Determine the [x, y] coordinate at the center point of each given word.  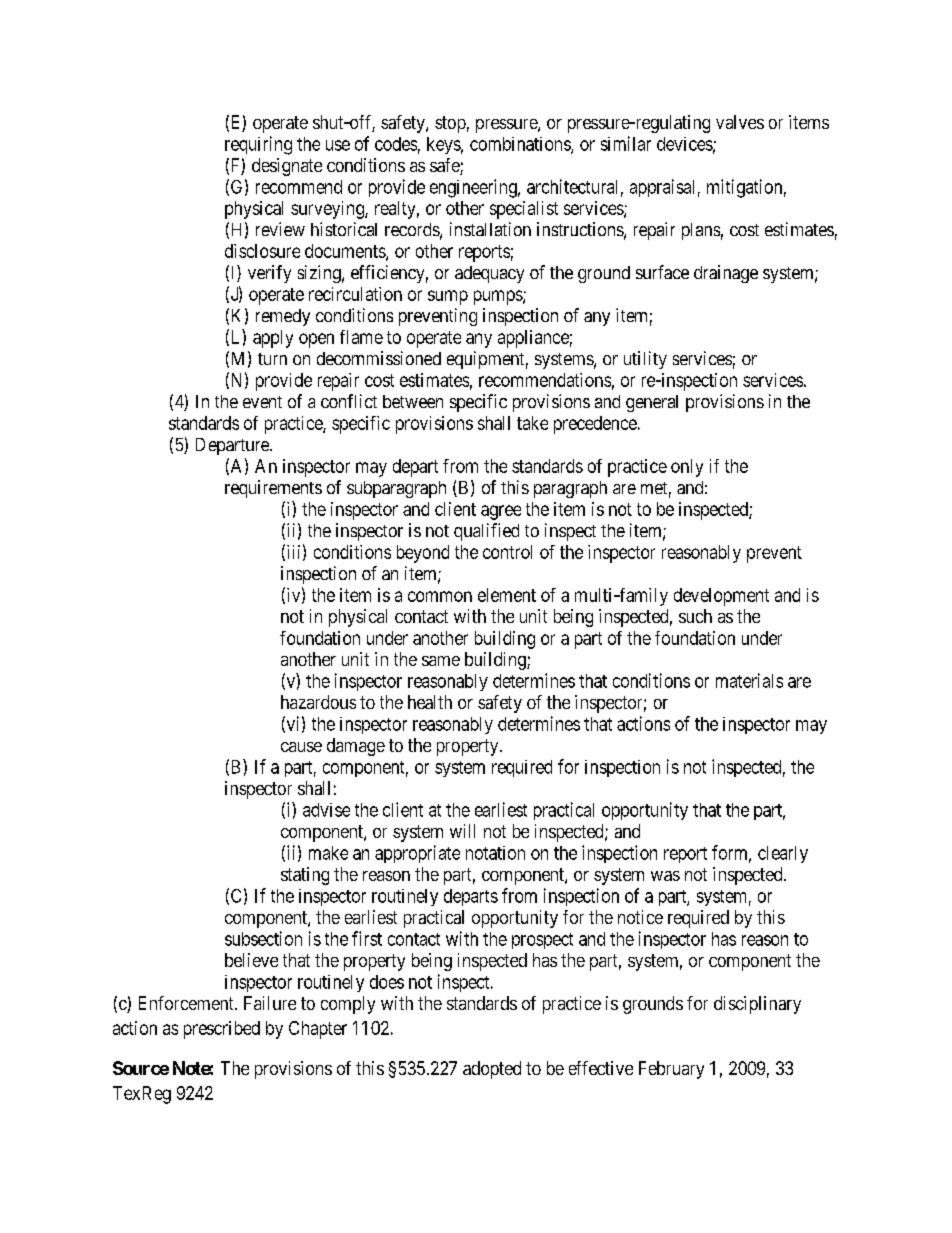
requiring [258, 145]
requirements [273, 489]
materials [749, 680]
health [430, 702]
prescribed [222, 1030]
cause [301, 747]
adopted [492, 1070]
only [687, 468]
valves [740, 122]
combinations [521, 145]
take [532, 423]
